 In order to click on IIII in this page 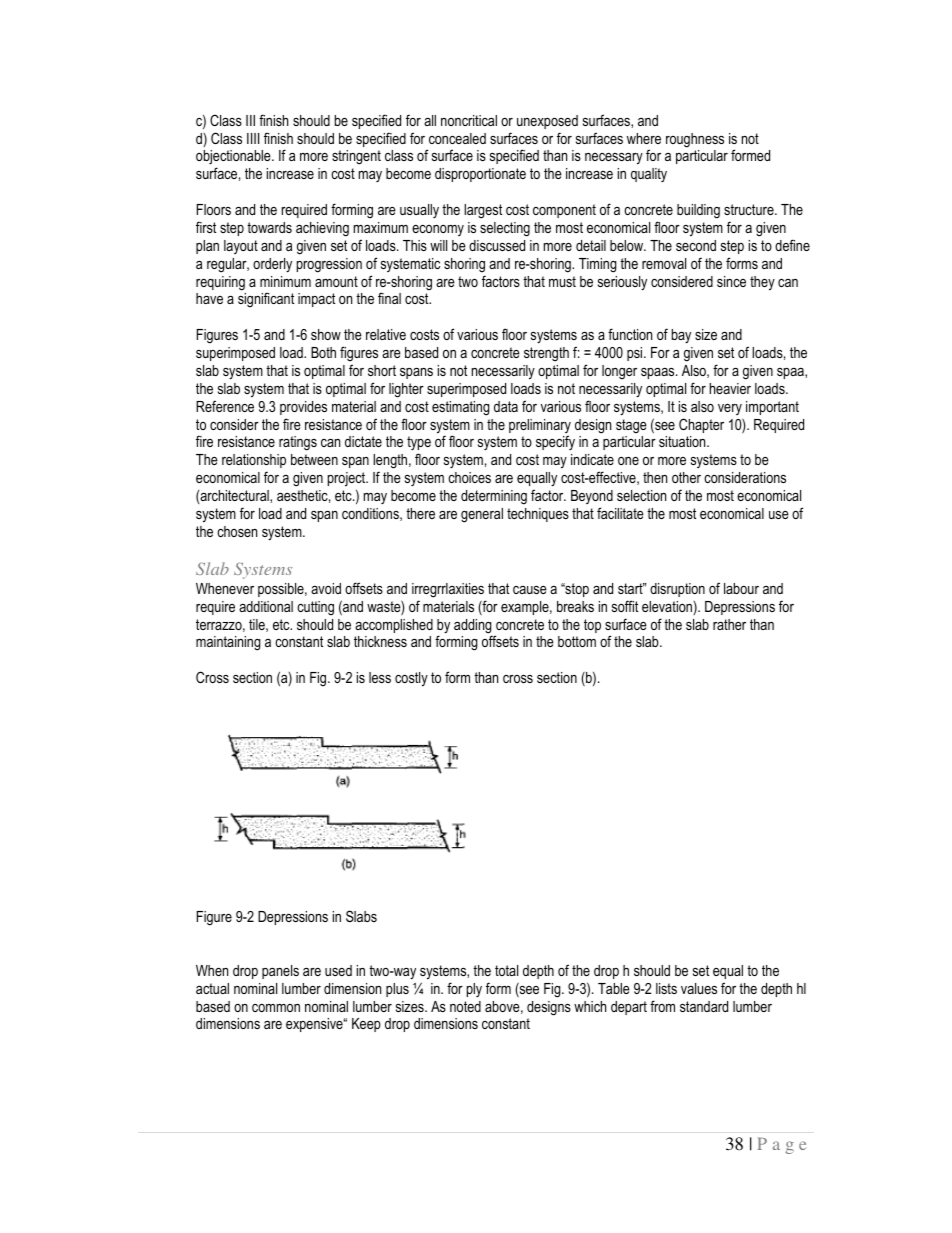, I will do `click(253, 138)`.
